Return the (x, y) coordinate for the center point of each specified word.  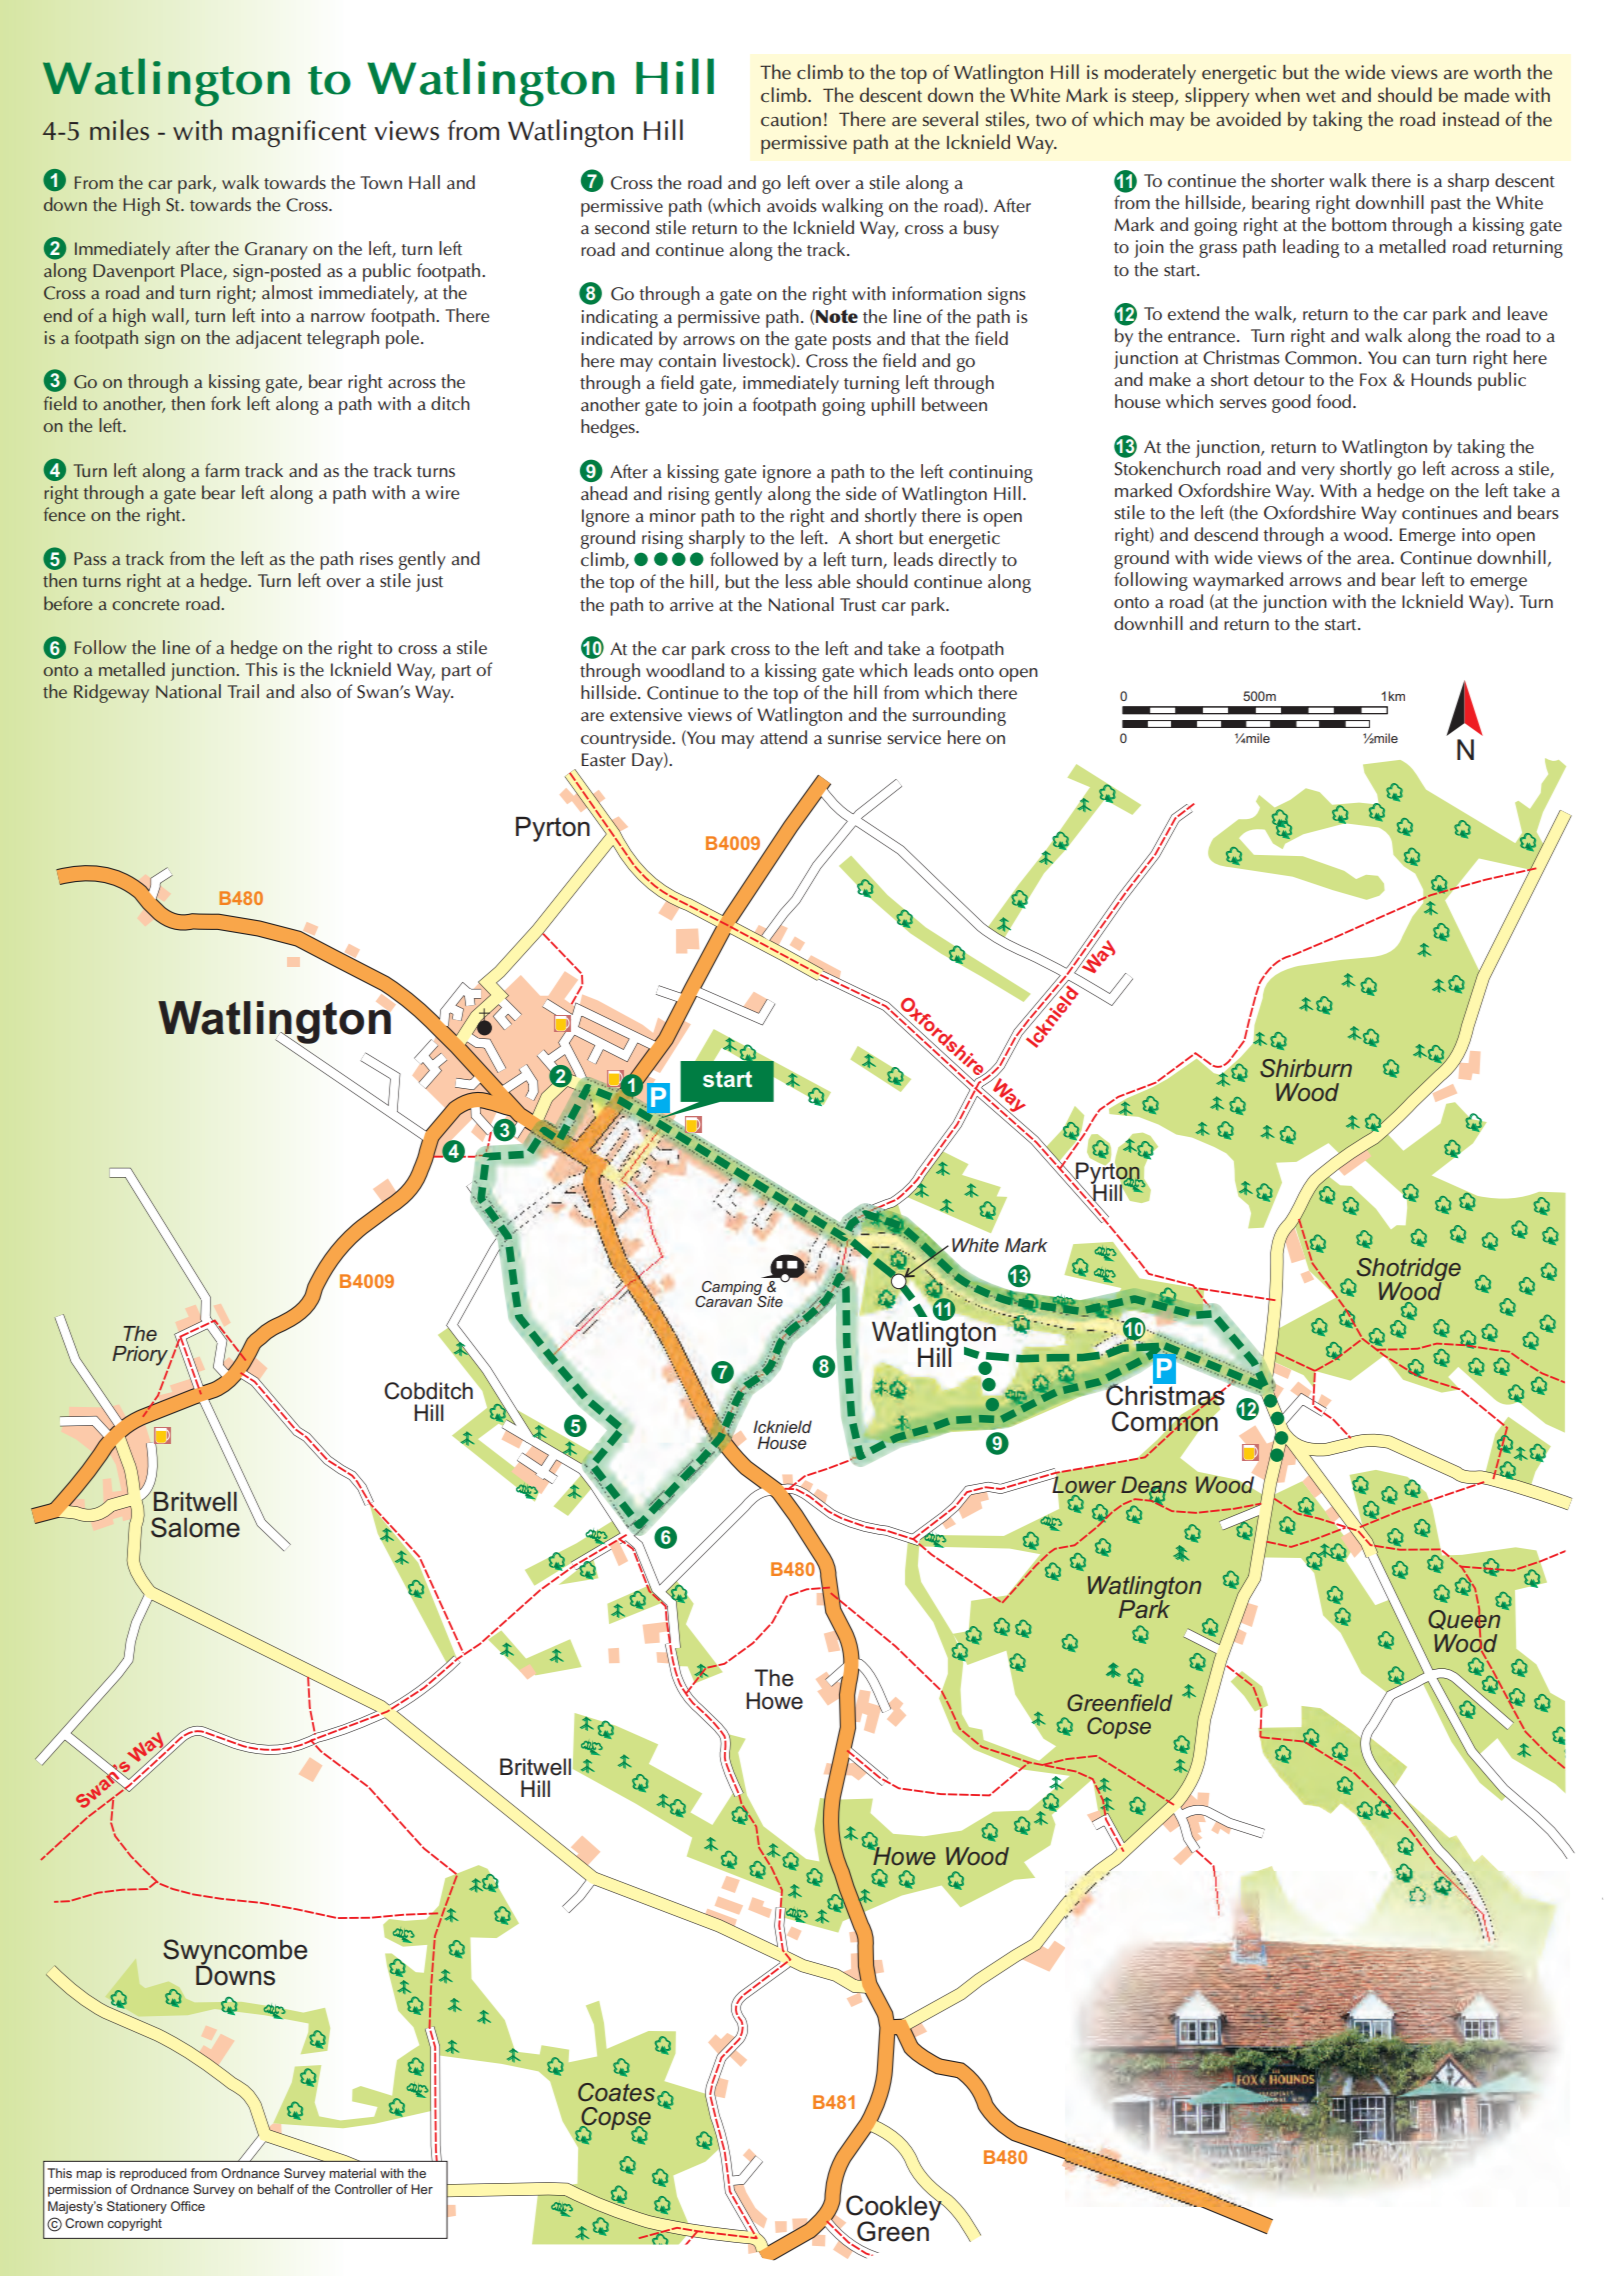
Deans (1154, 1486)
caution (791, 119)
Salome (195, 1527)
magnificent (299, 133)
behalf (275, 2189)
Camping (732, 1289)
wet (1321, 96)
